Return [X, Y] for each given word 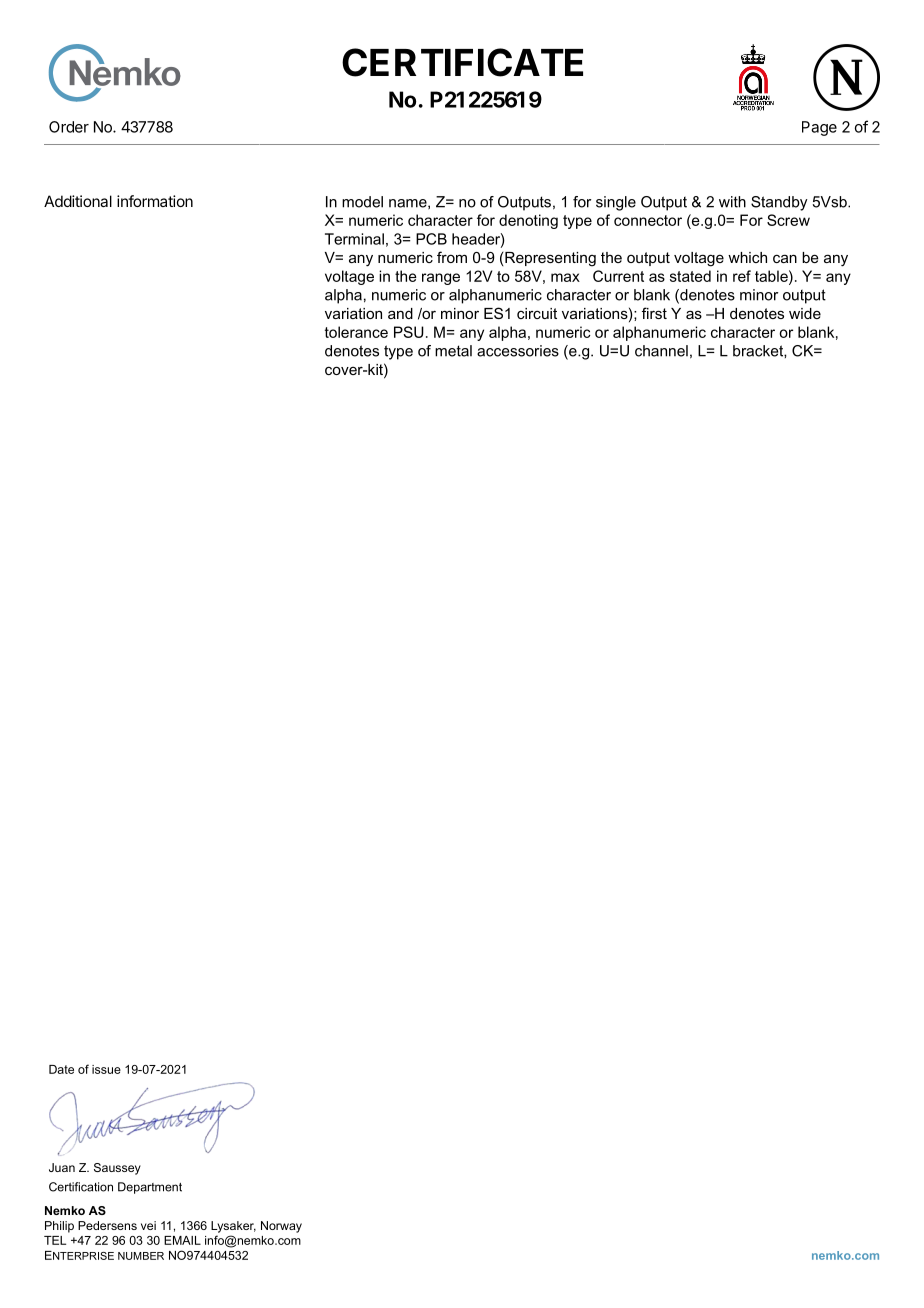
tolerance [356, 332]
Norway [281, 1227]
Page [819, 128]
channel [661, 351]
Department [150, 1188]
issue [106, 1069]
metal [453, 351]
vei [148, 1225]
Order [69, 127]
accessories [518, 351]
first [654, 313]
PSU [409, 332]
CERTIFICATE [462, 62]
